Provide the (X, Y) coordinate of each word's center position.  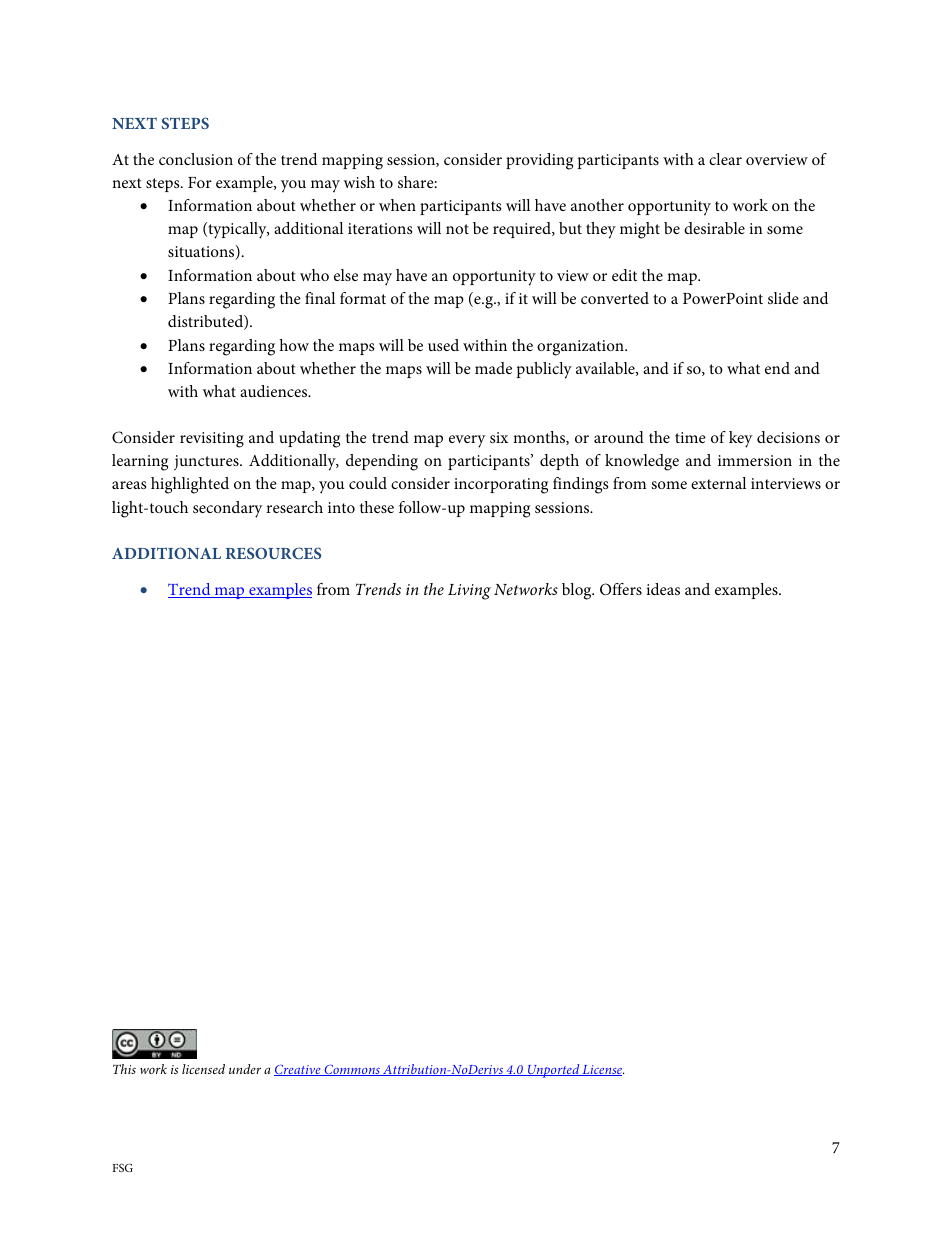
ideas (663, 589)
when (397, 205)
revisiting (212, 440)
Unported (553, 1071)
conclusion (196, 159)
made (493, 368)
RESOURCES (273, 553)
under (245, 1069)
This (124, 1069)
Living (469, 592)
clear (725, 159)
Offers (621, 589)
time (690, 437)
